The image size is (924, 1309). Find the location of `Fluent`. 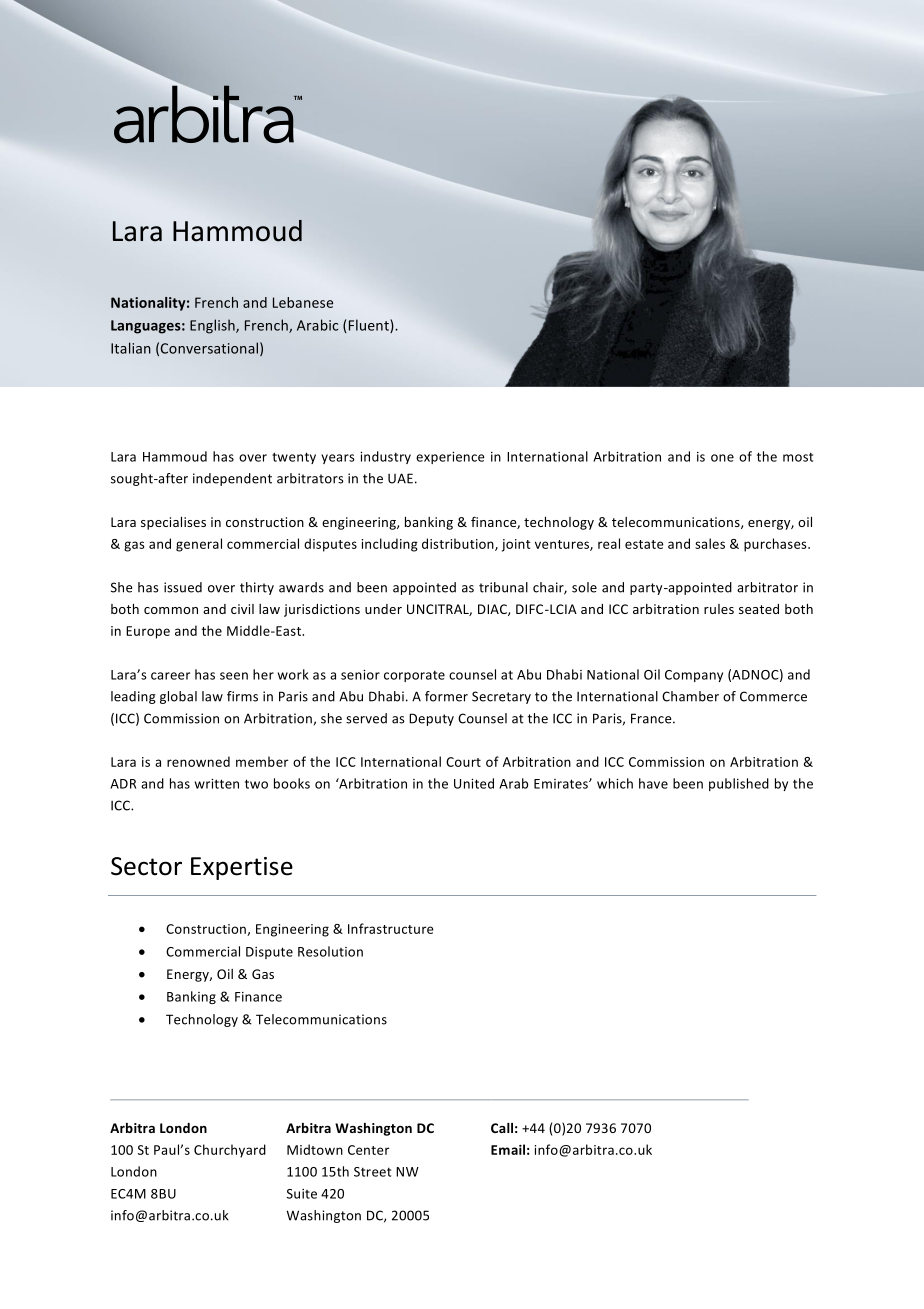

Fluent is located at coordinates (368, 326).
